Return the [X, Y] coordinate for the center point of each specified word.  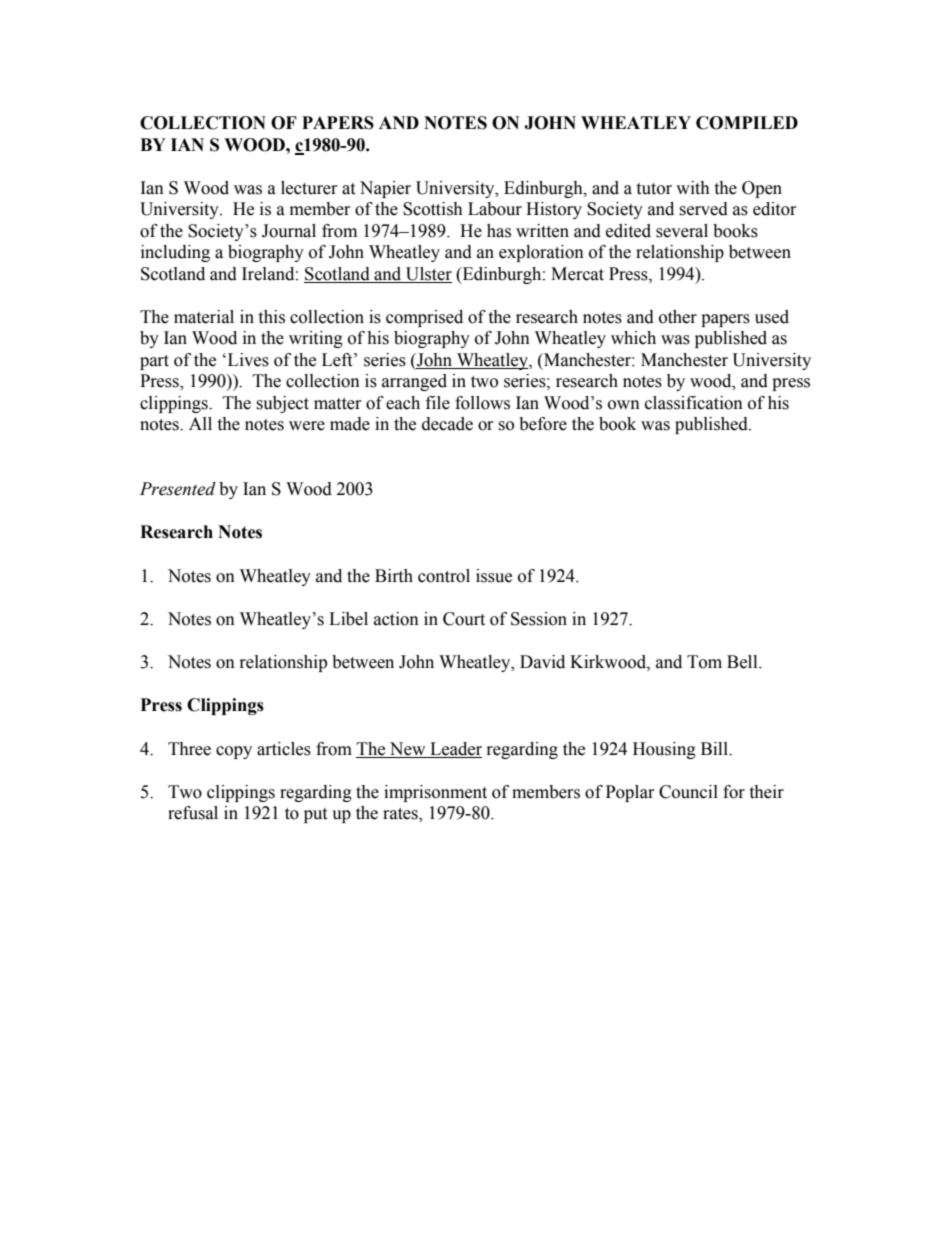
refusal [193, 813]
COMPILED [747, 123]
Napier [385, 189]
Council [688, 792]
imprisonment [435, 793]
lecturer [309, 188]
